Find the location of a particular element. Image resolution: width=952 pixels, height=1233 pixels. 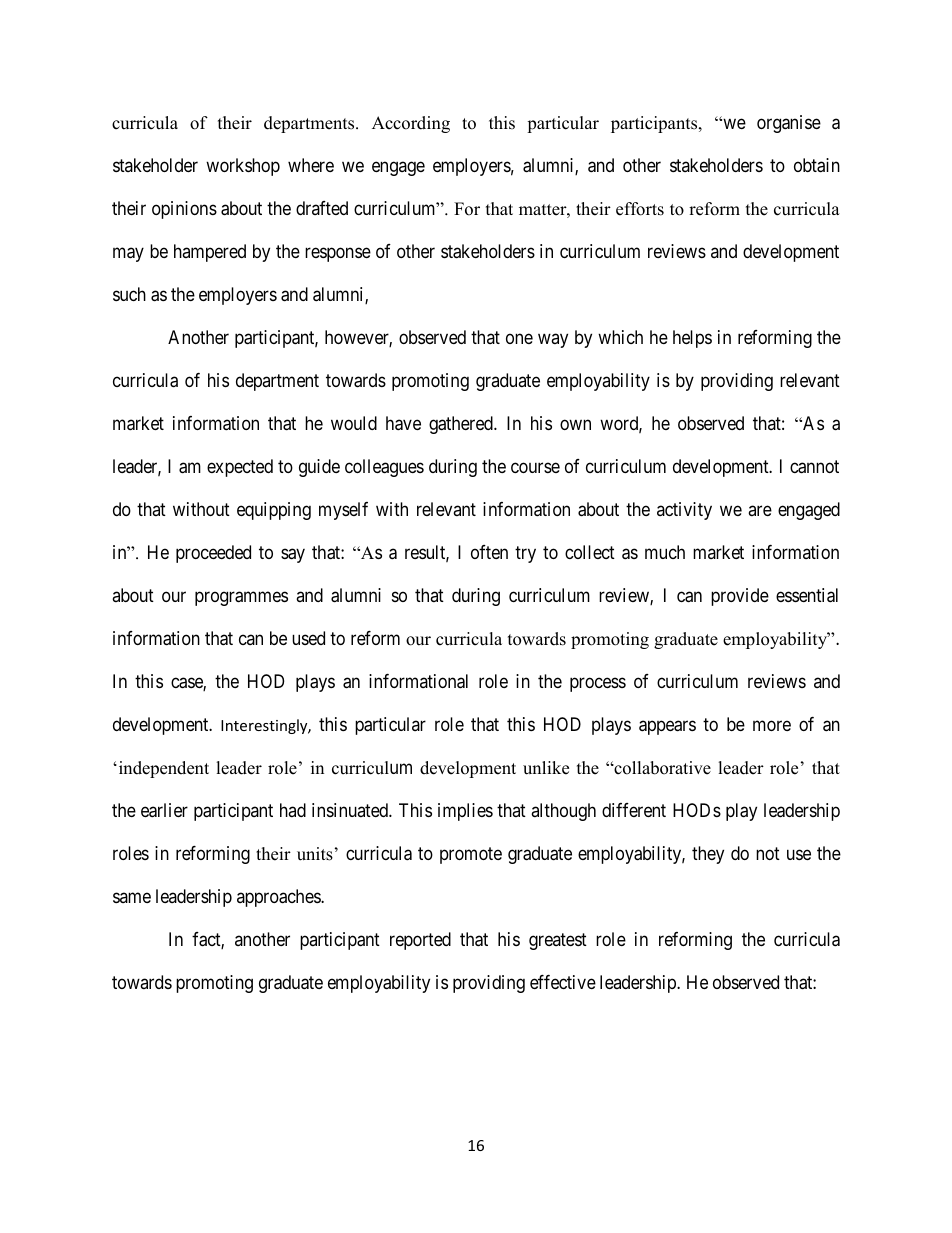

unlike is located at coordinates (546, 768).
